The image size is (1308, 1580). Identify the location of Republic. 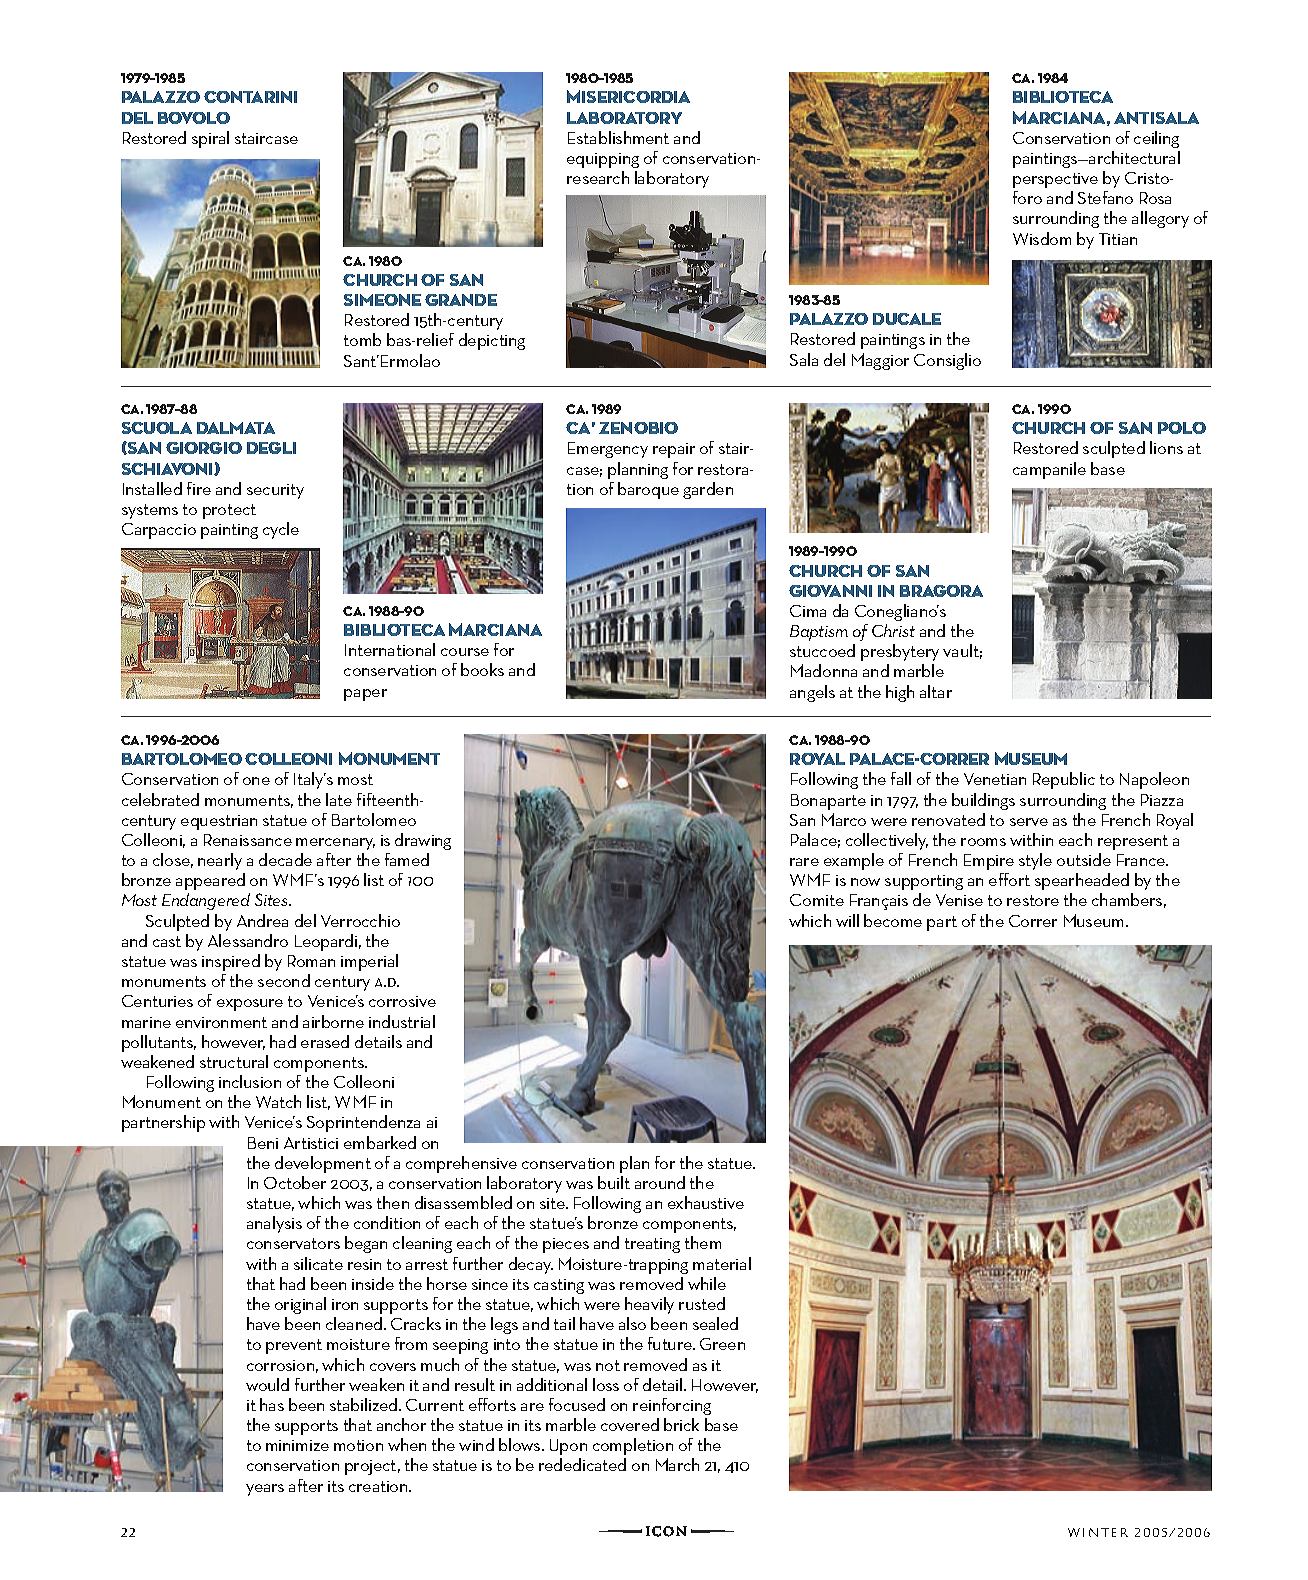
(1064, 780).
